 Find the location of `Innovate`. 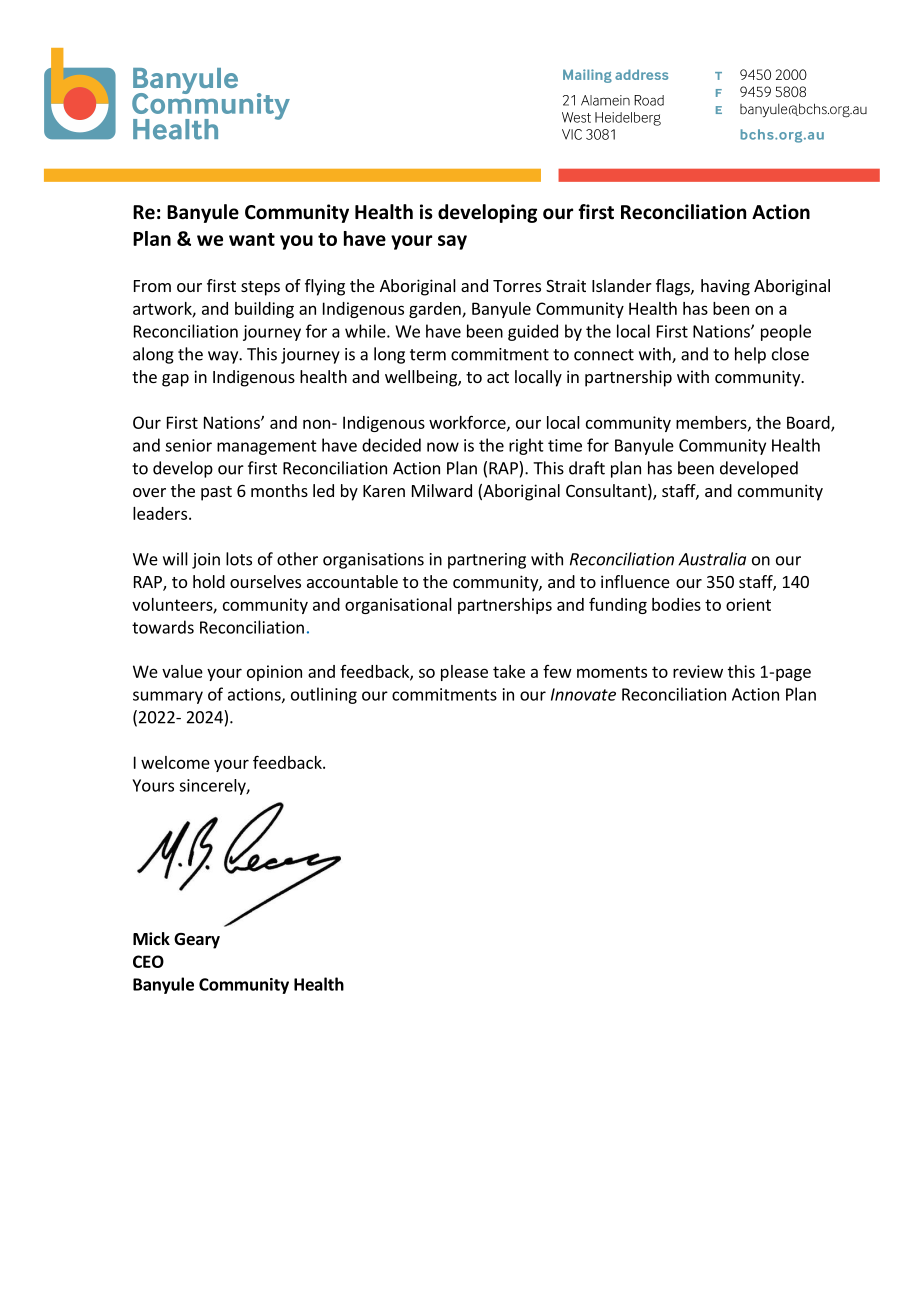

Innovate is located at coordinates (583, 694).
